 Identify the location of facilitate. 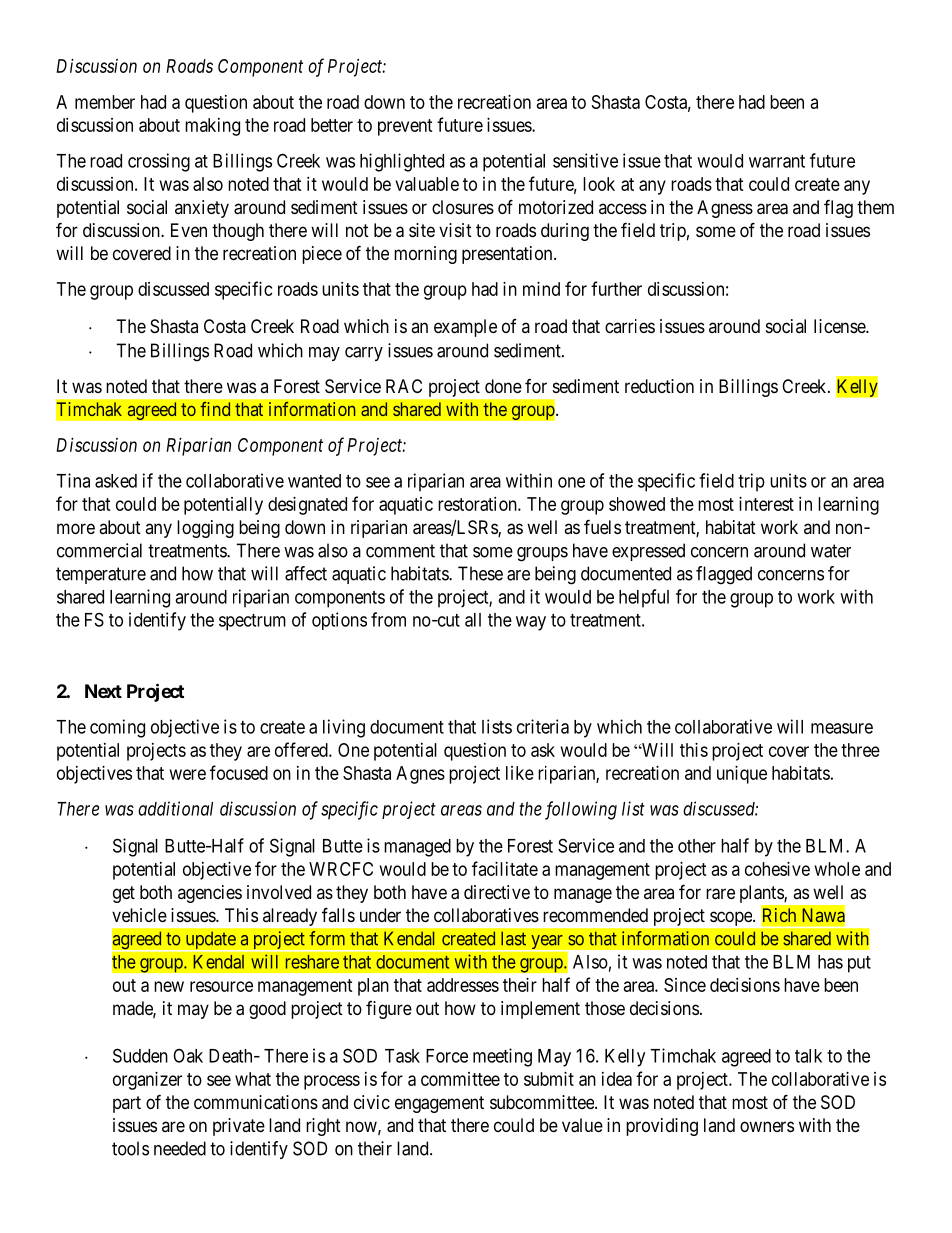
(505, 868).
